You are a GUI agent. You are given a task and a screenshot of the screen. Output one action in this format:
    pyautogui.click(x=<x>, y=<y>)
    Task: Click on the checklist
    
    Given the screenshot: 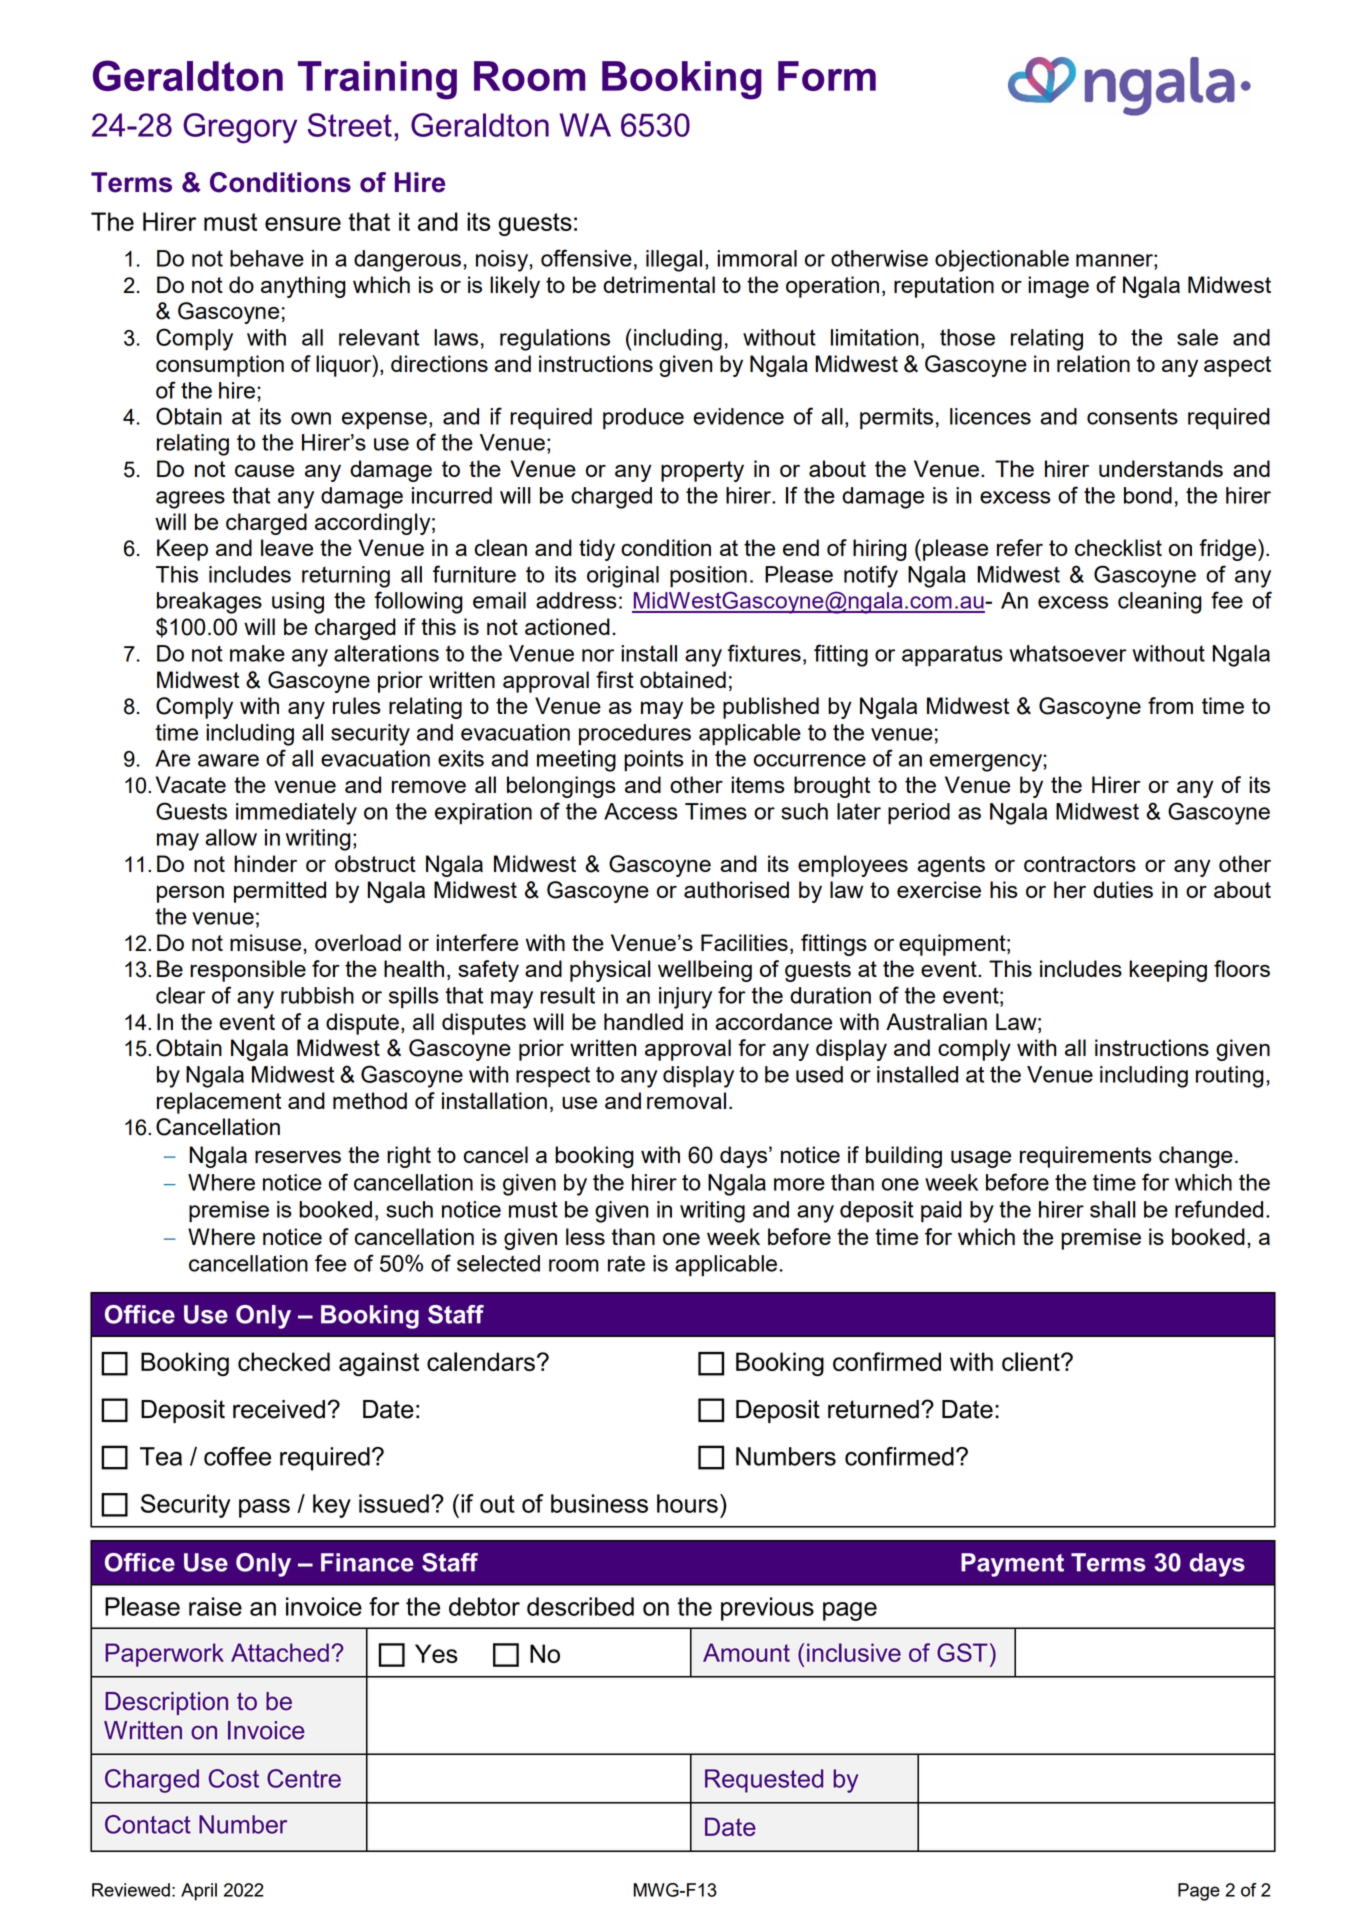 What is the action you would take?
    pyautogui.click(x=1118, y=547)
